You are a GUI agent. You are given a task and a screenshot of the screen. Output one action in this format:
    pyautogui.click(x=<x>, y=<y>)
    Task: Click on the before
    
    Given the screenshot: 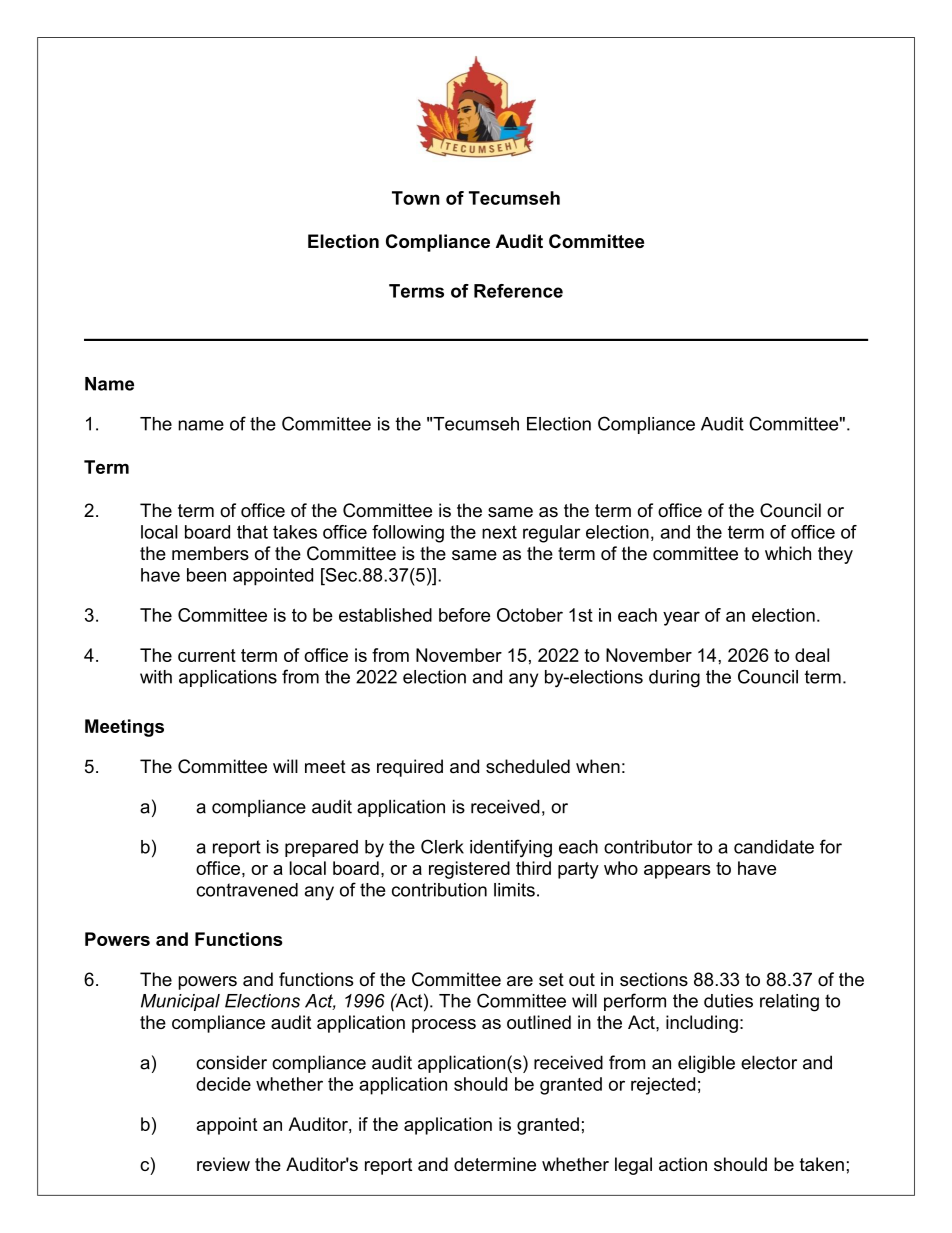 What is the action you would take?
    pyautogui.click(x=464, y=615)
